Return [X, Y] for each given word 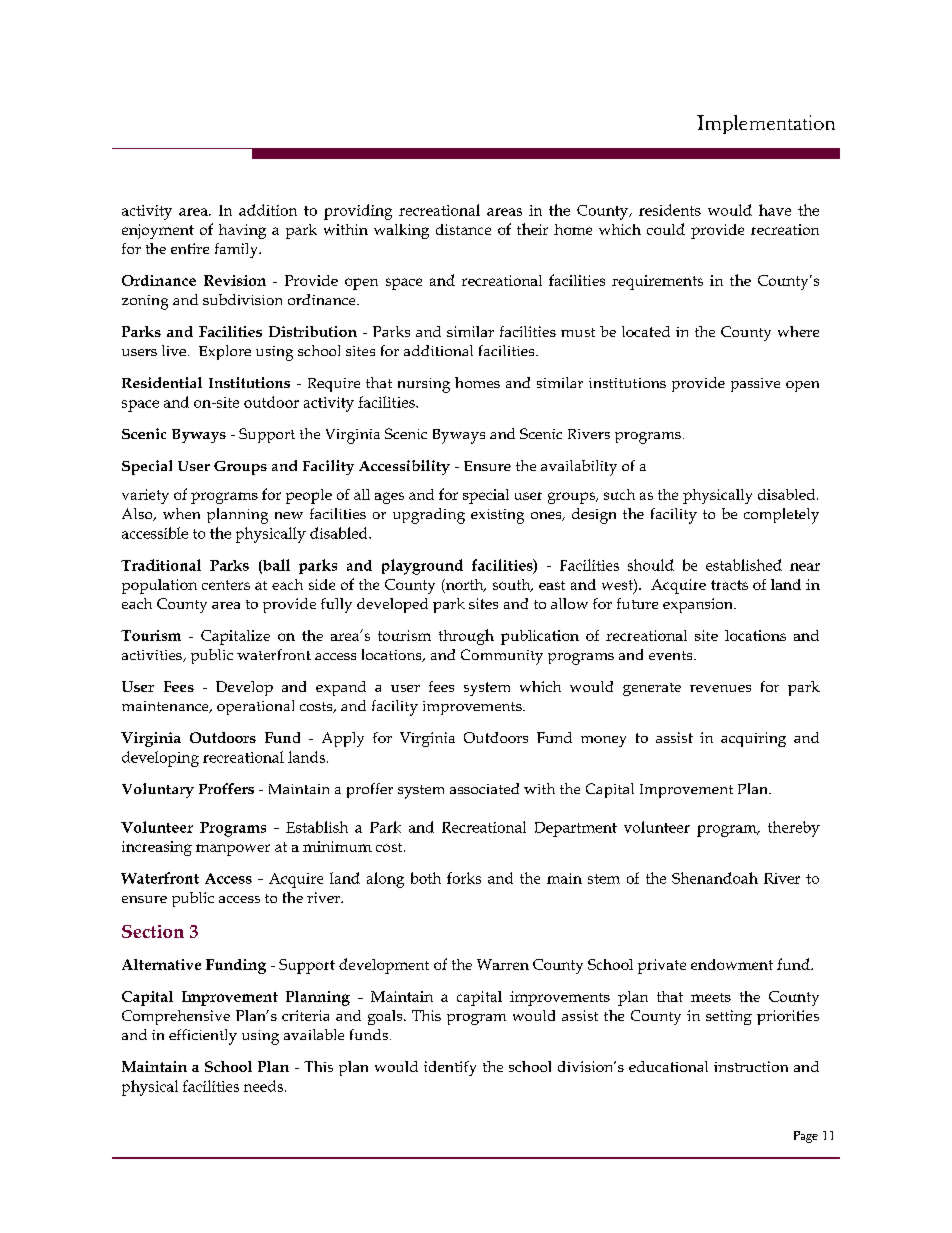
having [242, 231]
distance [463, 229]
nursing [424, 385]
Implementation [766, 124]
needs [263, 1086]
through [466, 637]
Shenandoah [715, 878]
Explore [225, 352]
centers [226, 585]
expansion [699, 605]
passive [755, 385]
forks [464, 878]
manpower [233, 850]
